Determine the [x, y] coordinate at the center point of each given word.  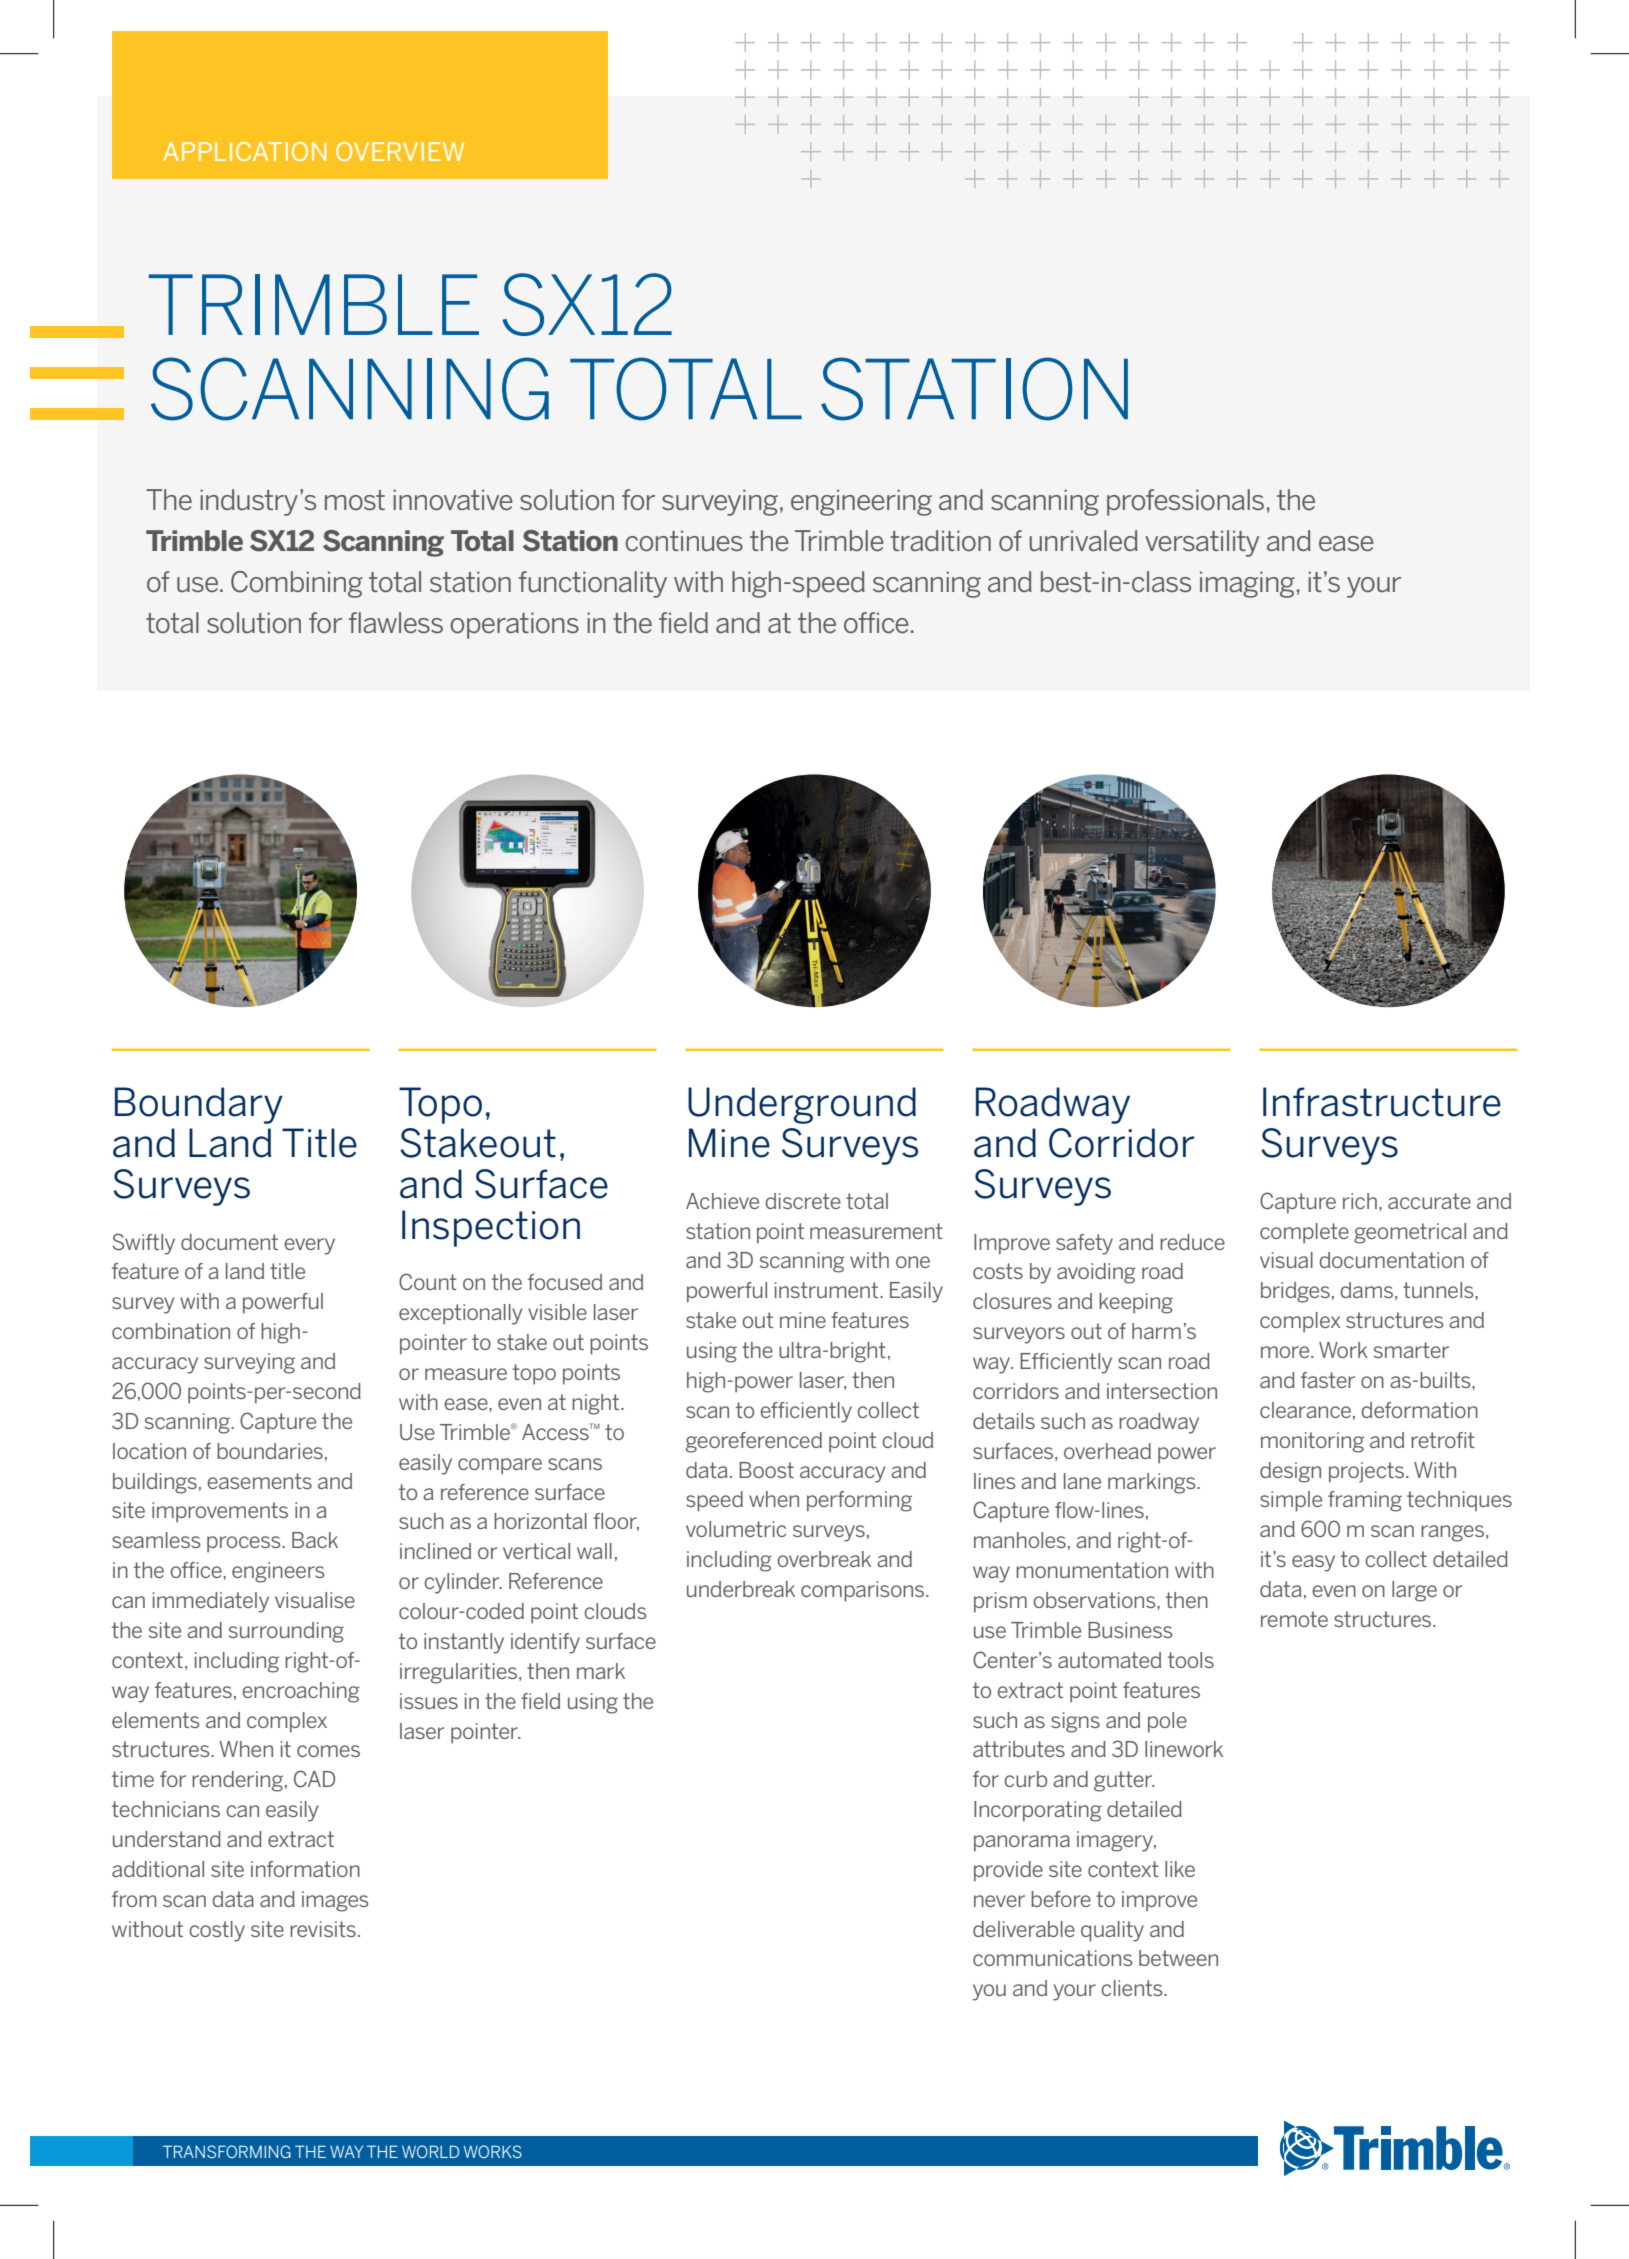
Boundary [199, 1105]
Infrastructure [1382, 1102]
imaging [1247, 584]
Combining [297, 584]
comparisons [864, 1591]
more [1286, 1352]
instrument [828, 1290]
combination [171, 1331]
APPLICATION [244, 151]
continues [684, 541]
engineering [861, 502]
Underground [802, 1105]
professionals [1185, 502]
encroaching [301, 1692]
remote [1294, 1619]
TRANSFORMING [227, 2151]
